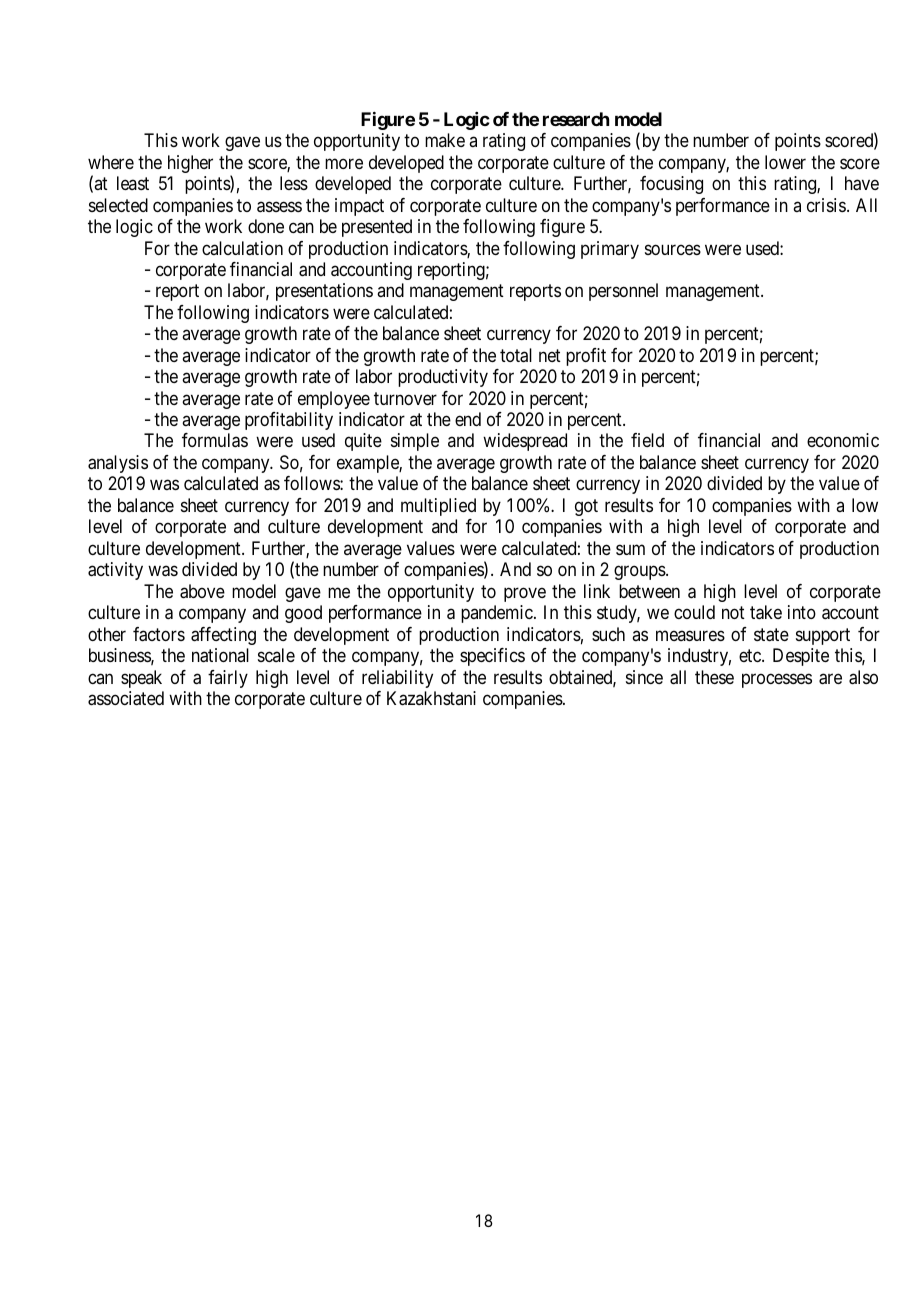  What do you see at coordinates (228, 679) in the screenshot?
I see `fairly` at bounding box center [228, 679].
